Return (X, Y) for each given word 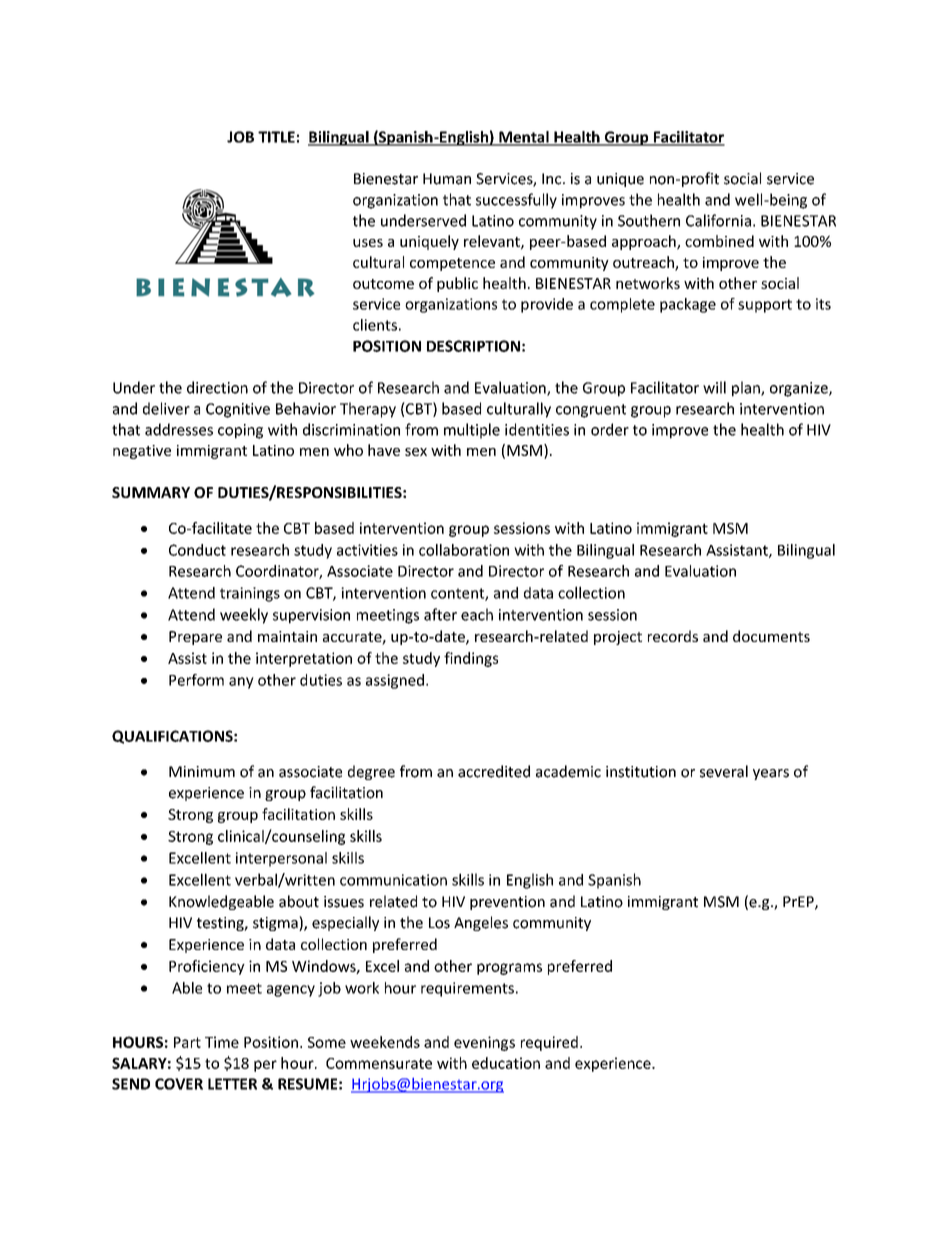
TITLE (276, 137)
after (440, 614)
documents (771, 636)
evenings (484, 1043)
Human (447, 179)
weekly (244, 616)
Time (222, 1042)
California (718, 220)
